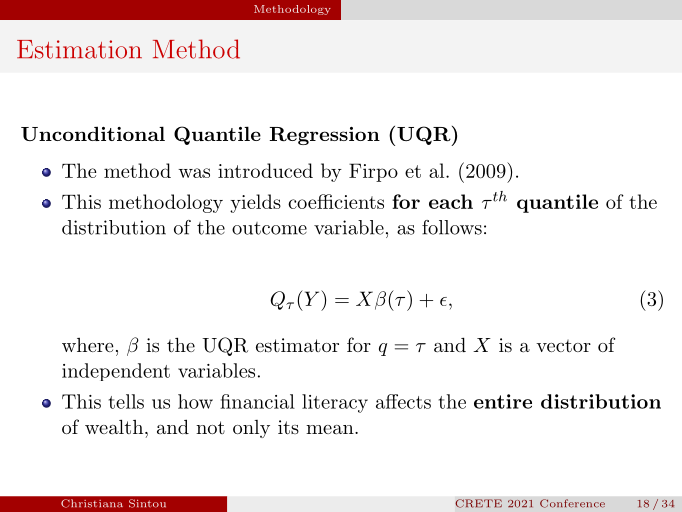  What do you see at coordinates (452, 227) in the screenshot?
I see `follows` at bounding box center [452, 227].
